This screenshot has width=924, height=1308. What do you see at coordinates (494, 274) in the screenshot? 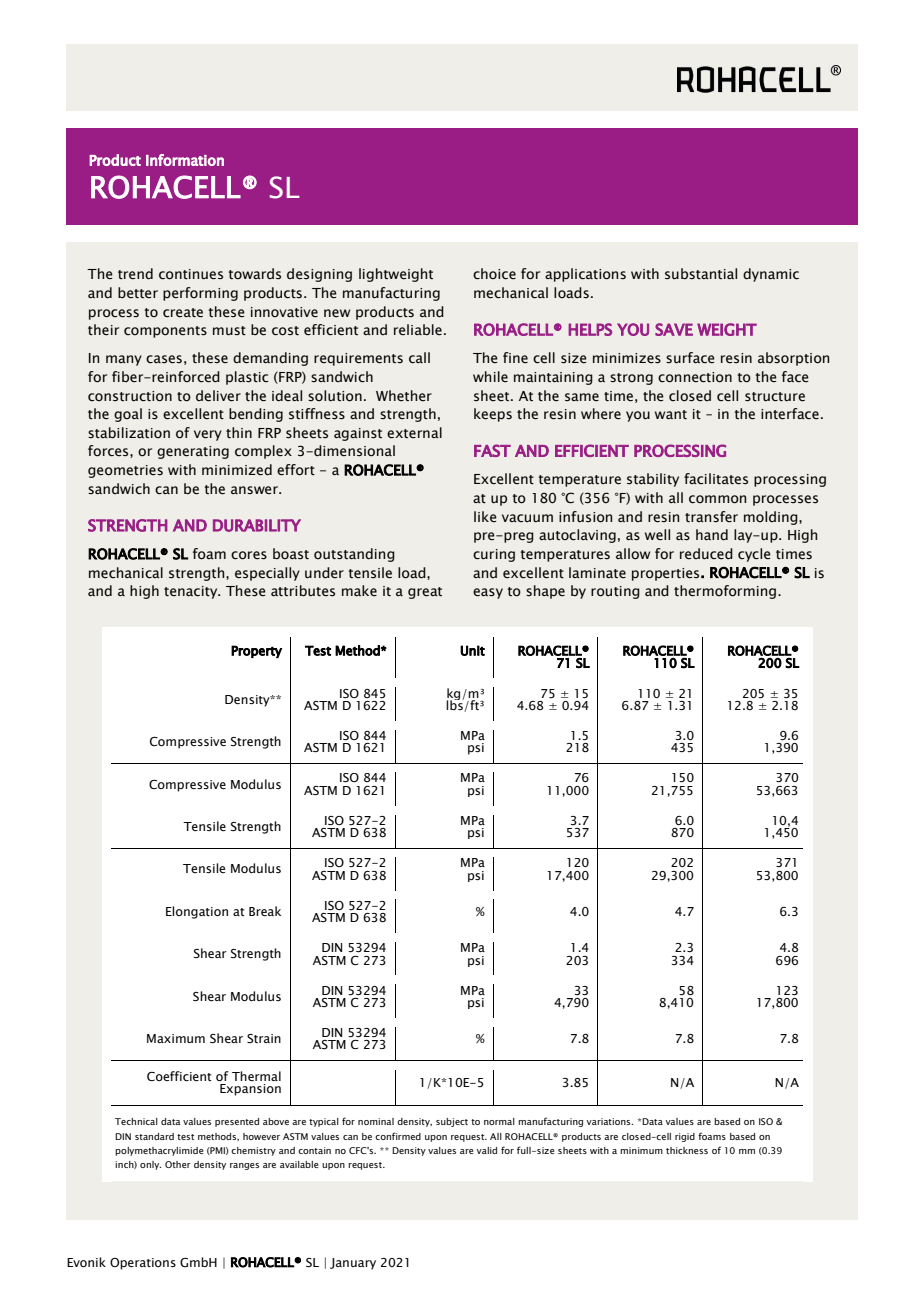
I see `choice` at bounding box center [494, 274].
